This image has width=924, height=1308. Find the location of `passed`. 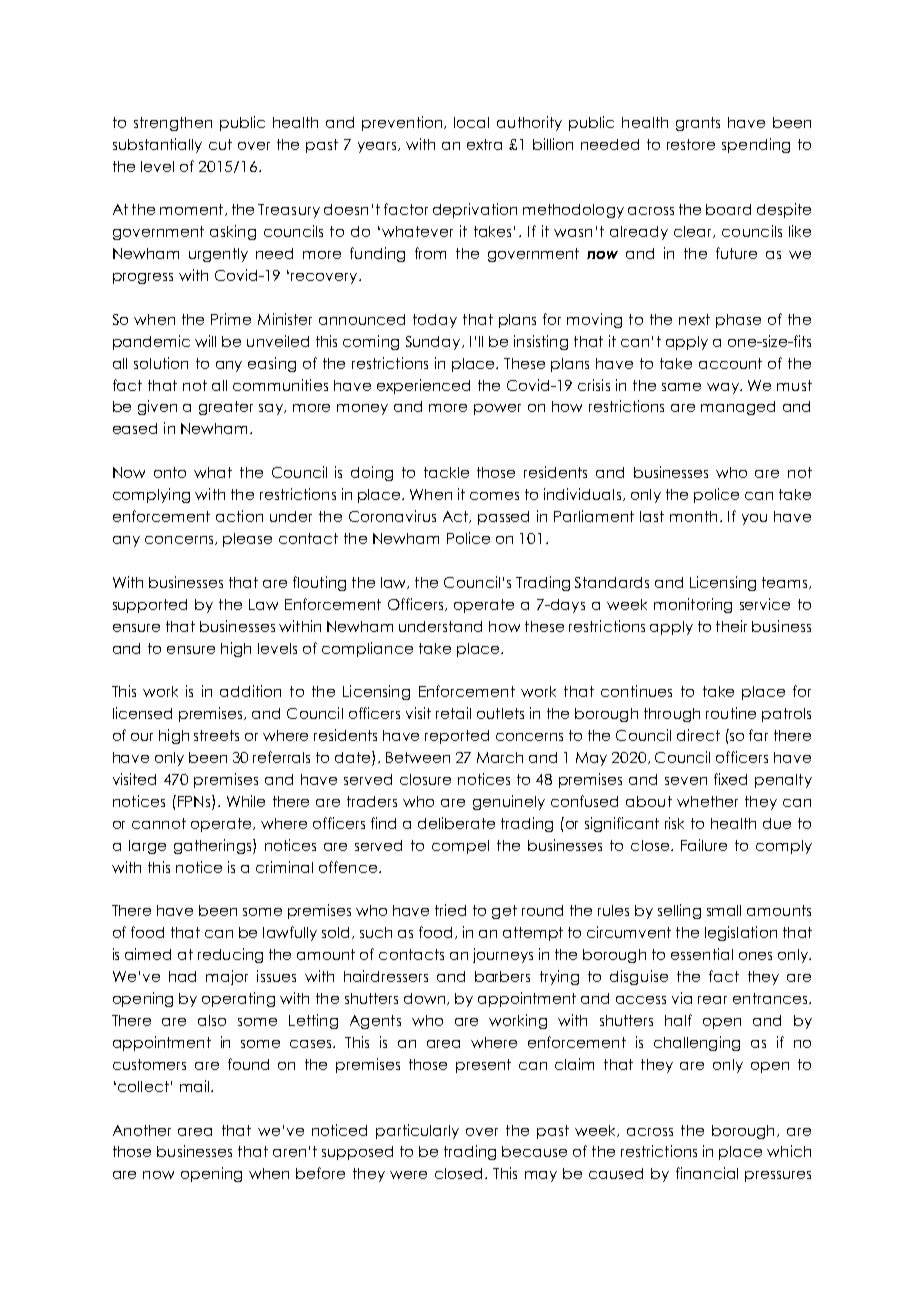

passed is located at coordinates (503, 518).
